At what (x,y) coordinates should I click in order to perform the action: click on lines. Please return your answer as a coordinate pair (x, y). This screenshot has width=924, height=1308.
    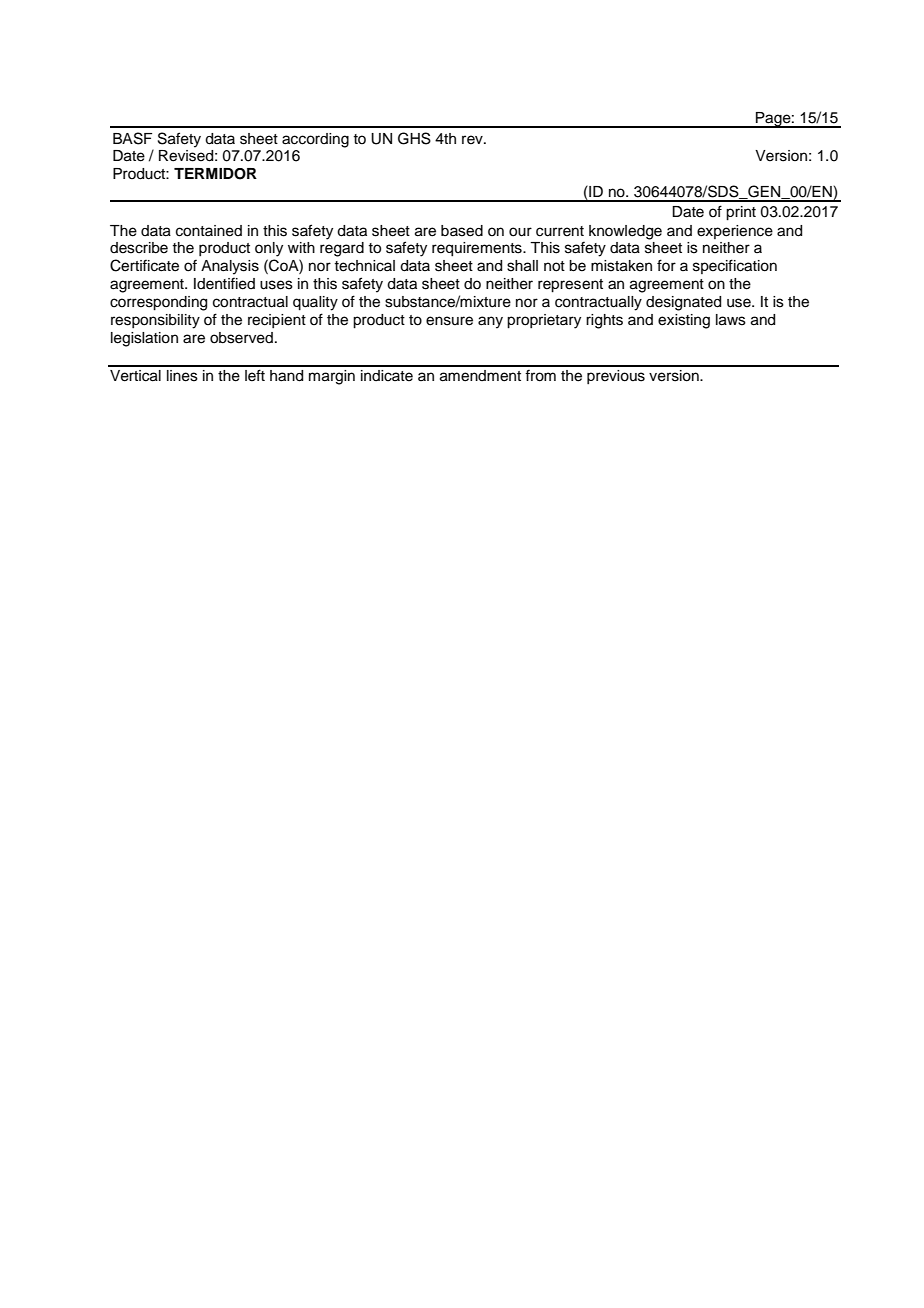
    Looking at the image, I should click on (182, 376).
